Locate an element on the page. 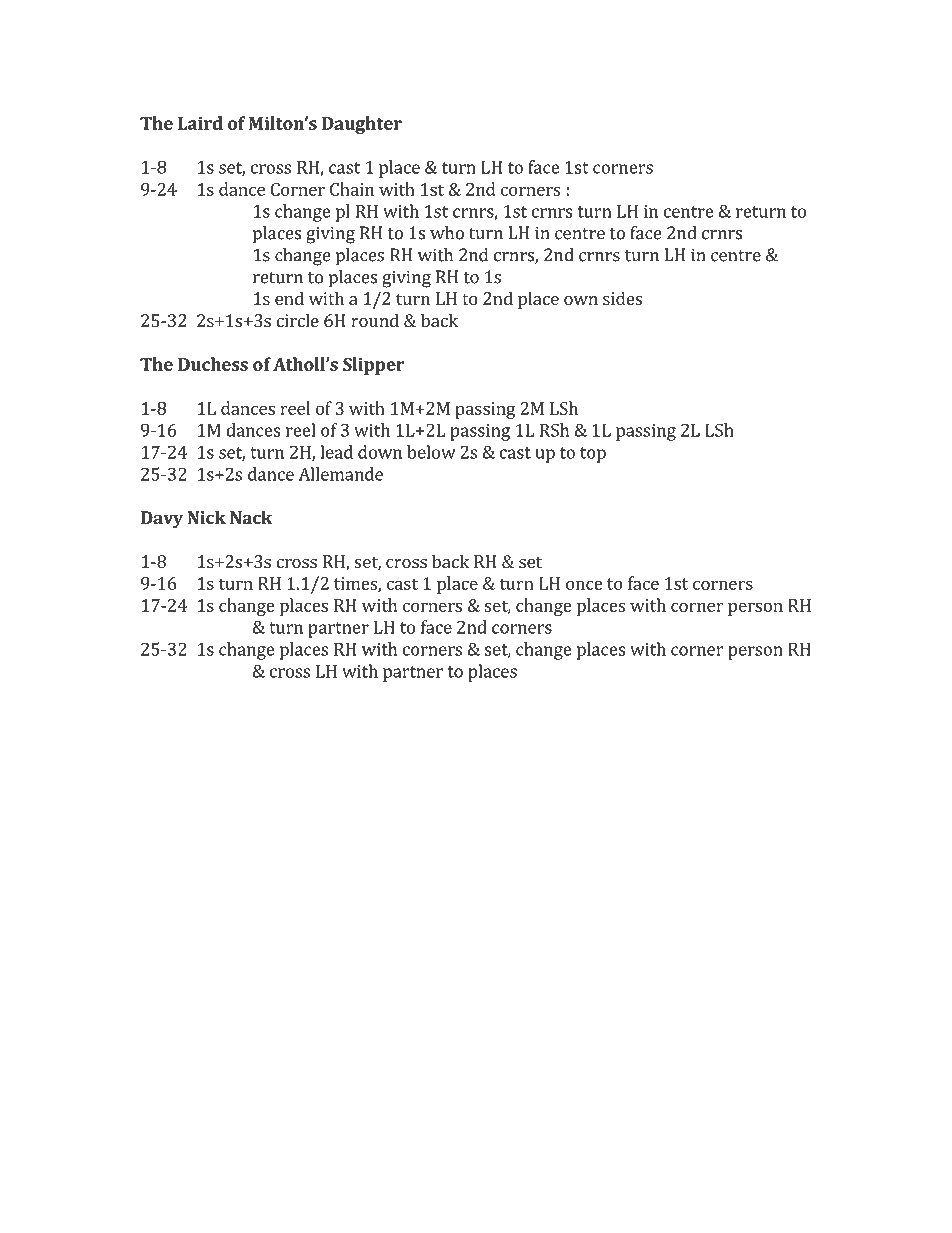 The width and height of the document is (952, 1233). top is located at coordinates (593, 455).
